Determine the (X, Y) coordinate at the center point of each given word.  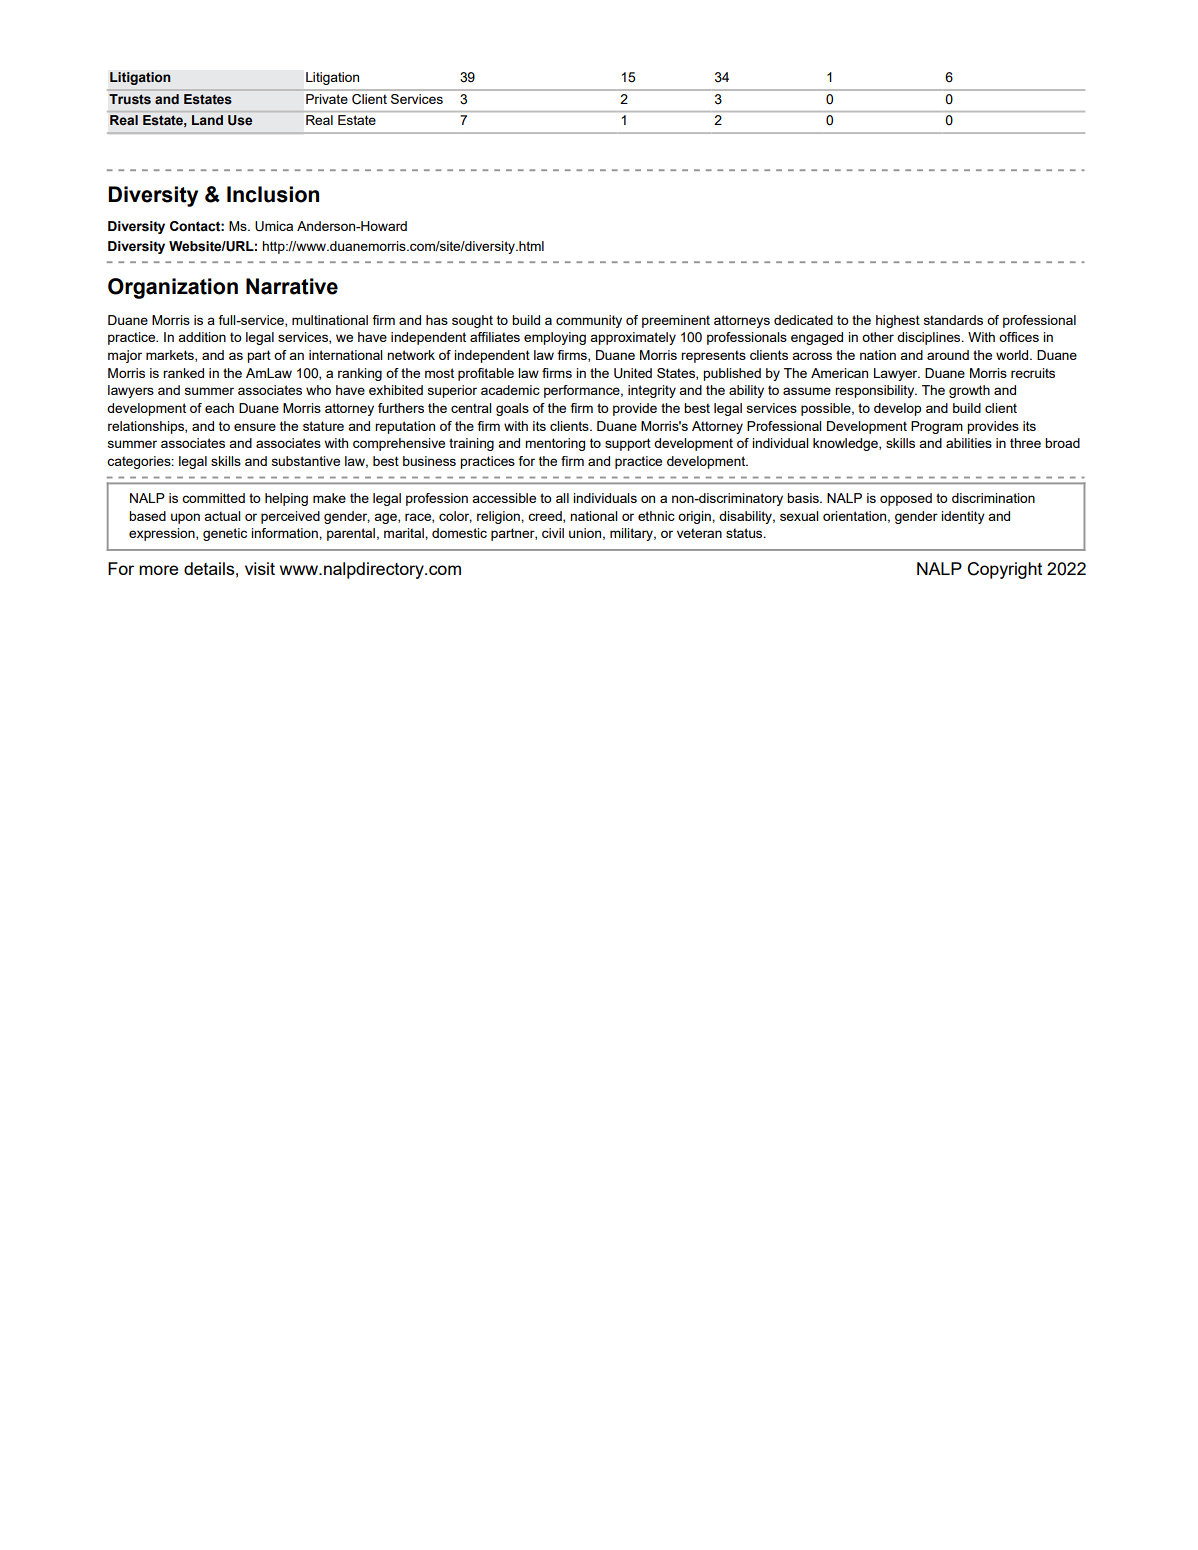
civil (553, 533)
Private (327, 99)
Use (240, 120)
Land (207, 120)
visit (260, 568)
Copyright (1004, 570)
